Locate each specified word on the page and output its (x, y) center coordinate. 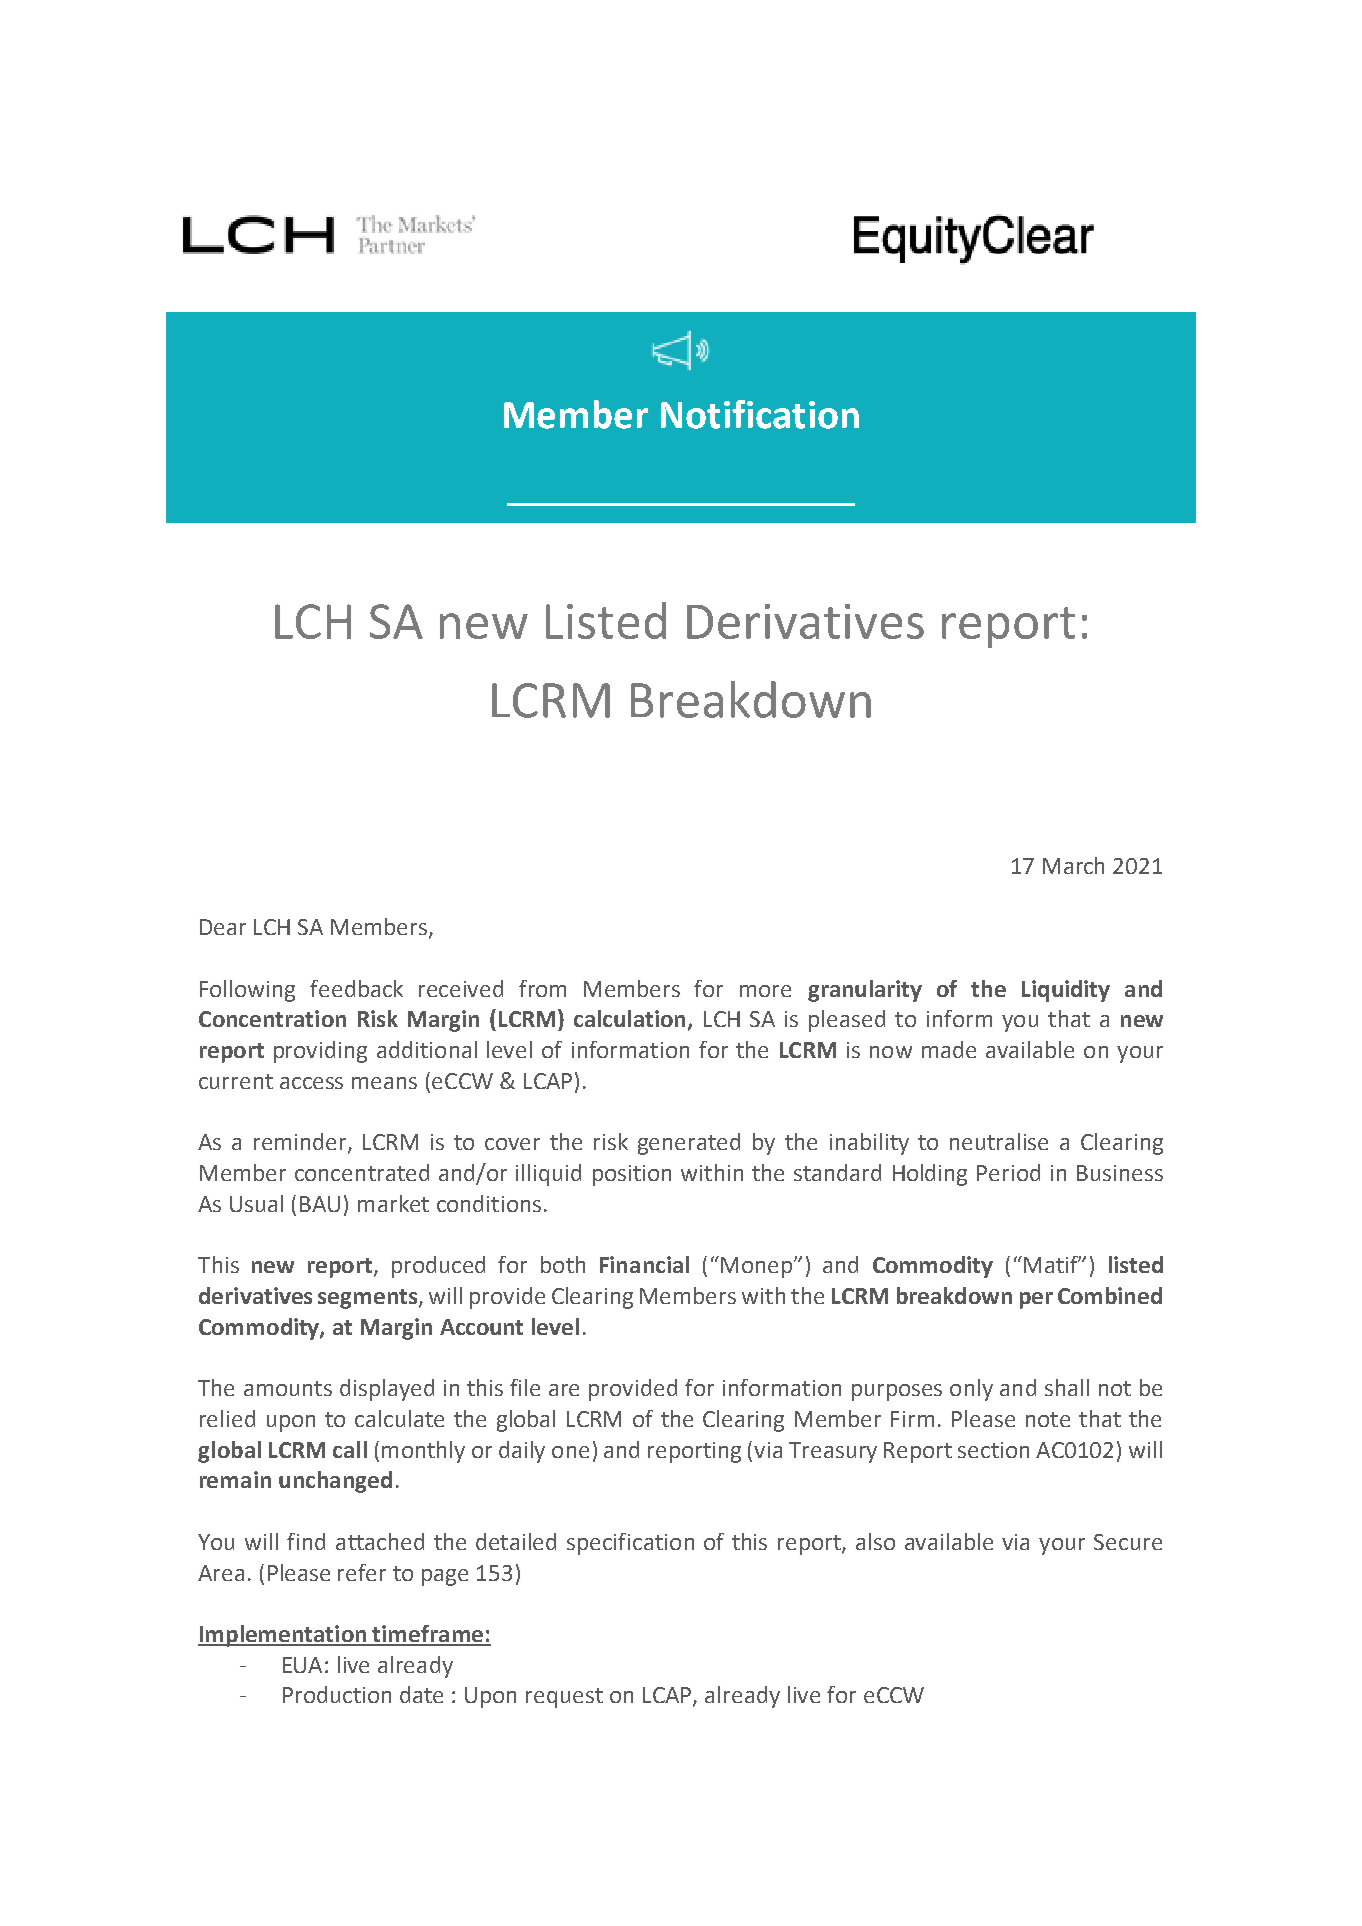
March (1073, 865)
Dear (223, 927)
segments (369, 1299)
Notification (760, 414)
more (765, 991)
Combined (1110, 1295)
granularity (865, 991)
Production (337, 1694)
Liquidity (1066, 991)
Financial (644, 1264)
